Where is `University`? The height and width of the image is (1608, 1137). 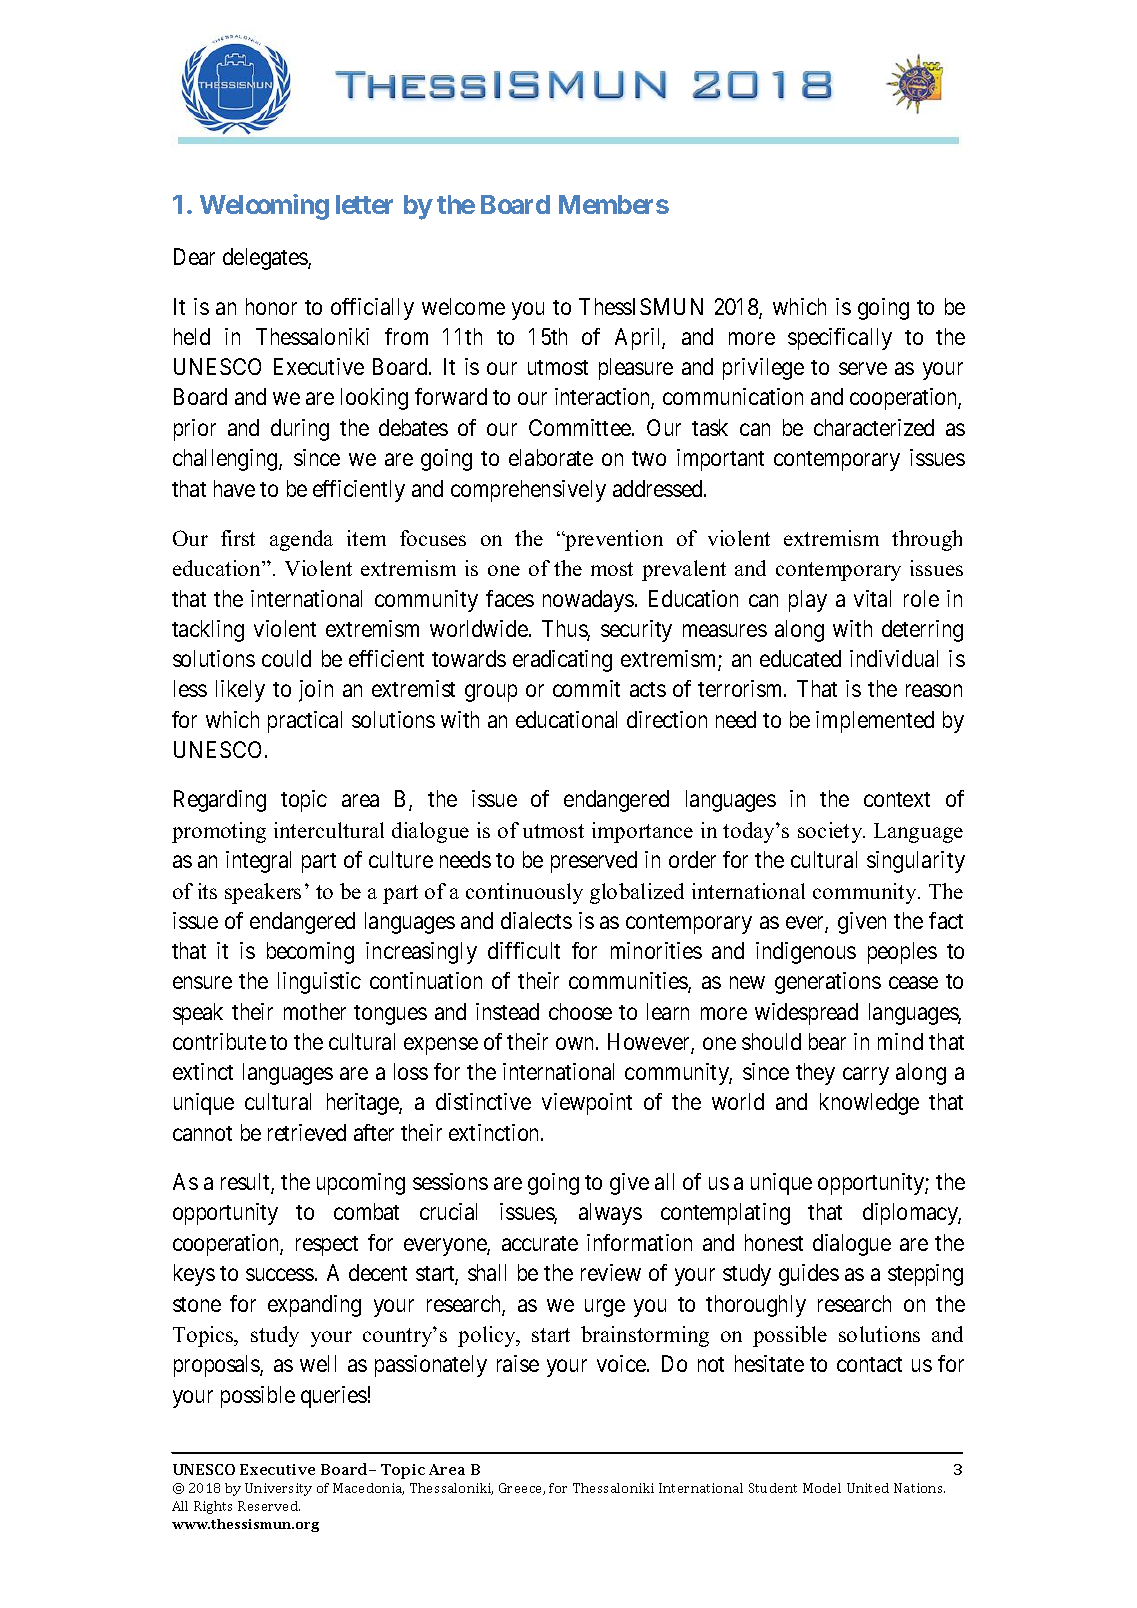 University is located at coordinates (278, 1489).
